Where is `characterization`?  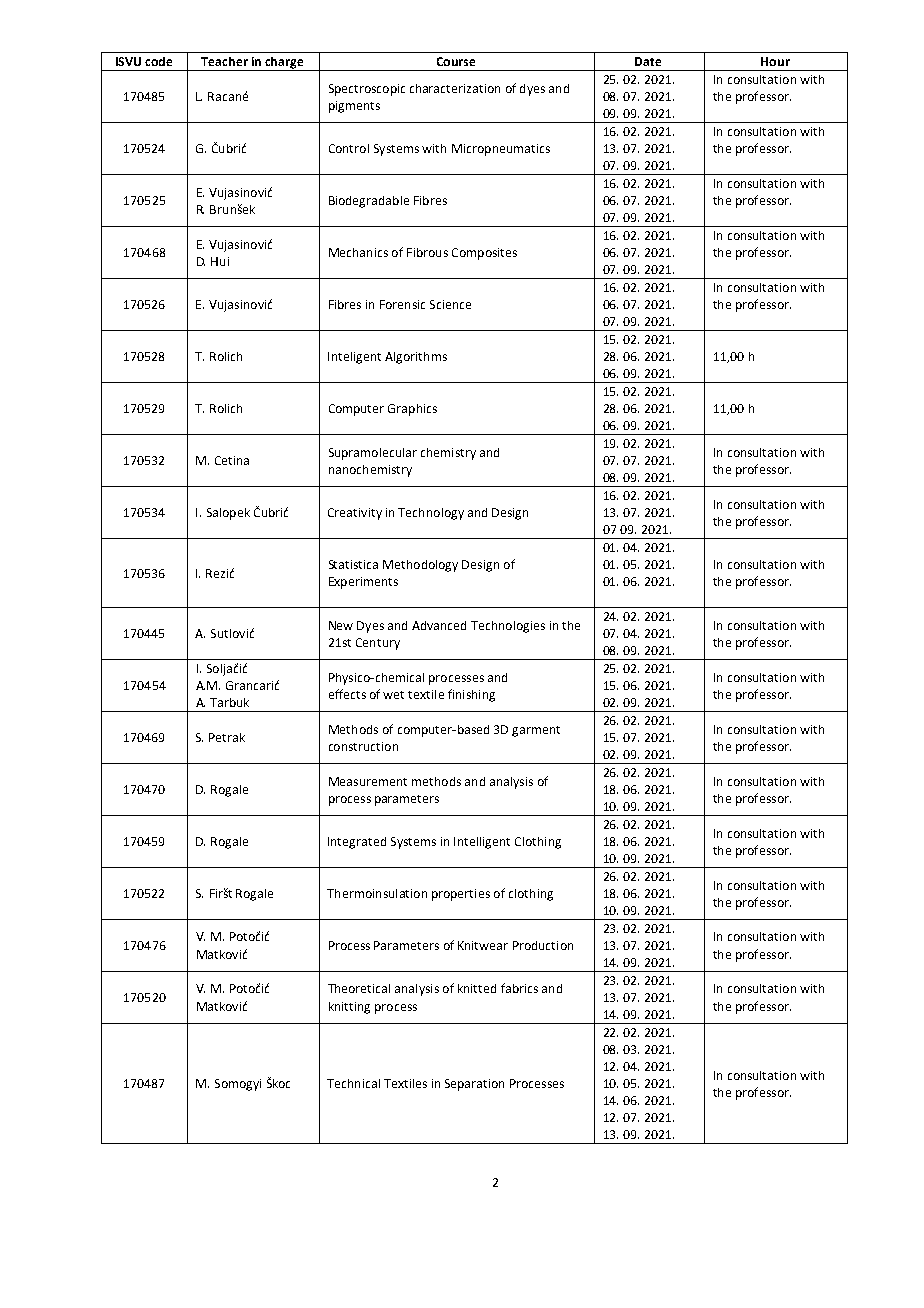 characterization is located at coordinates (455, 88).
